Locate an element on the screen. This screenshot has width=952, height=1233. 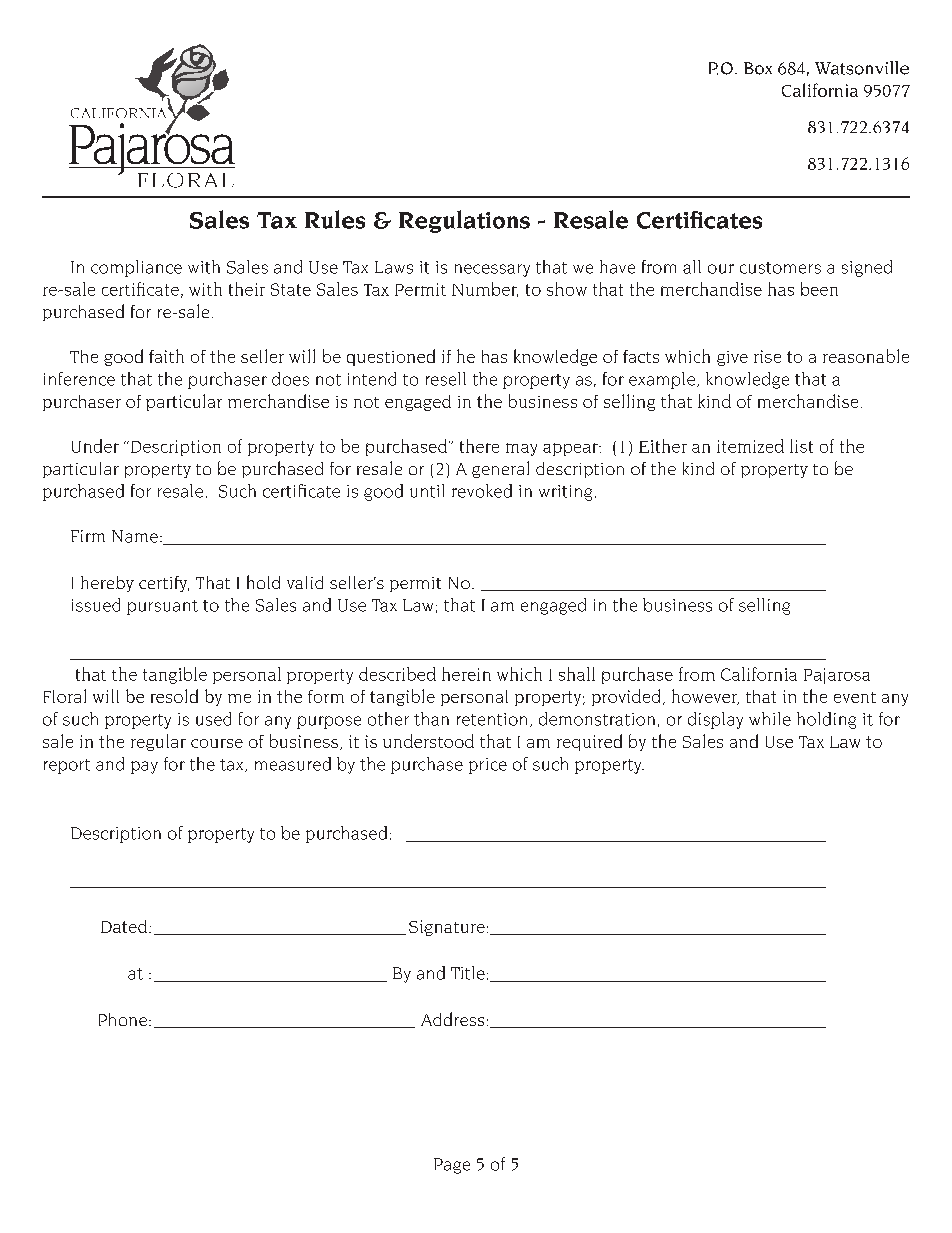
Box is located at coordinates (758, 68).
